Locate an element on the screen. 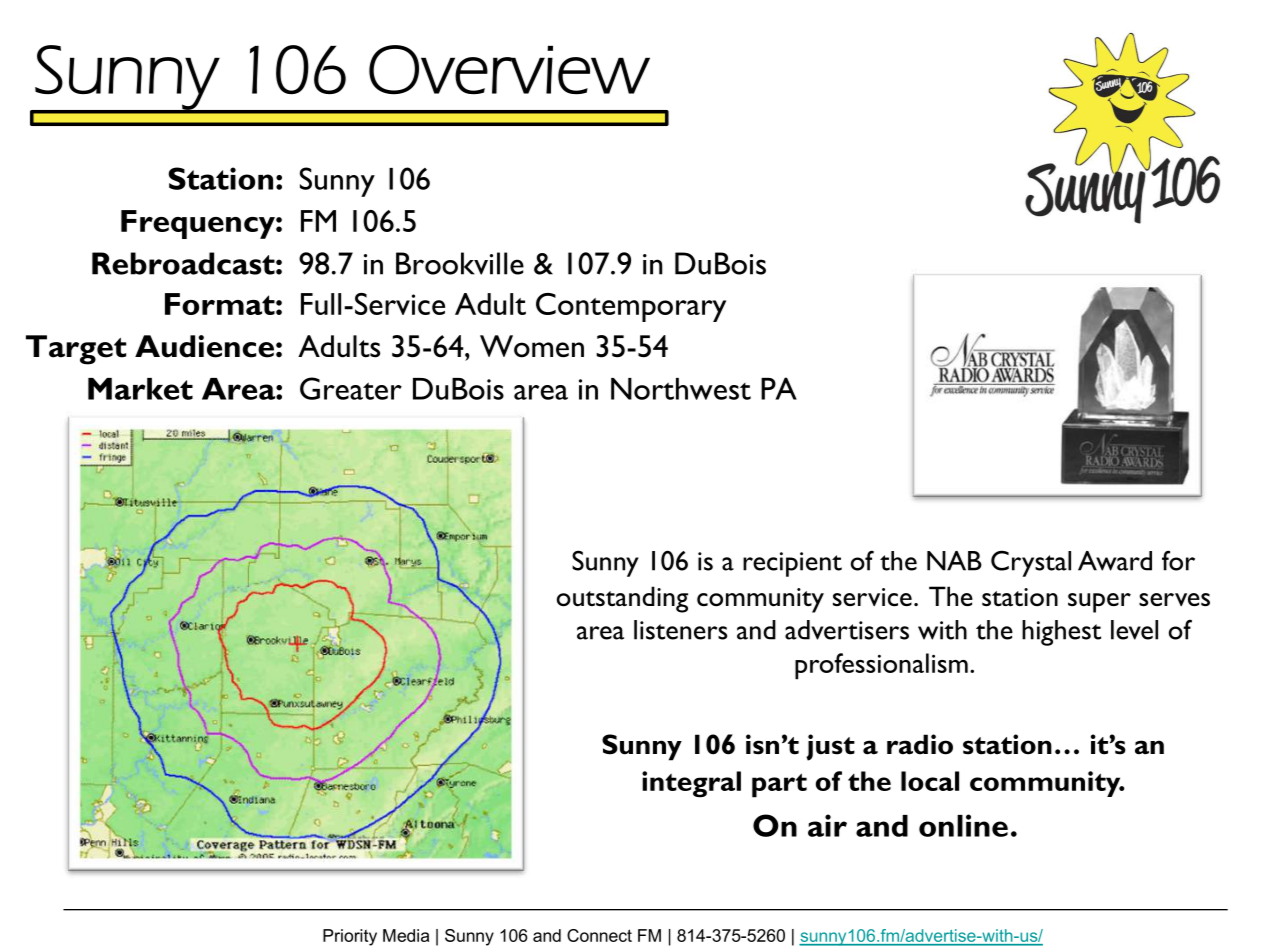 The width and height of the screenshot is (1270, 952). listeners is located at coordinates (680, 630).
